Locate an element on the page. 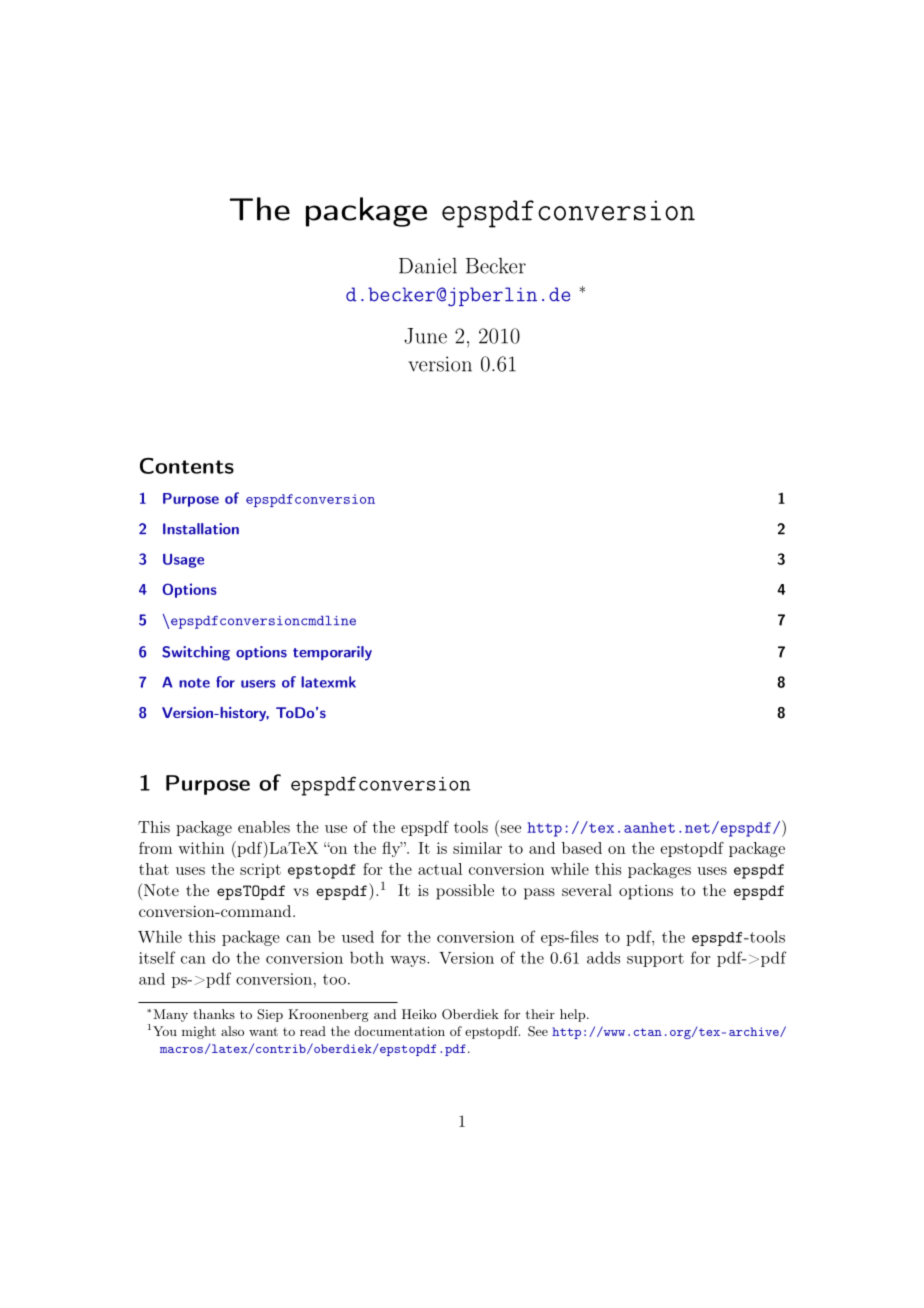 The image size is (924, 1308). based is located at coordinates (582, 848).
